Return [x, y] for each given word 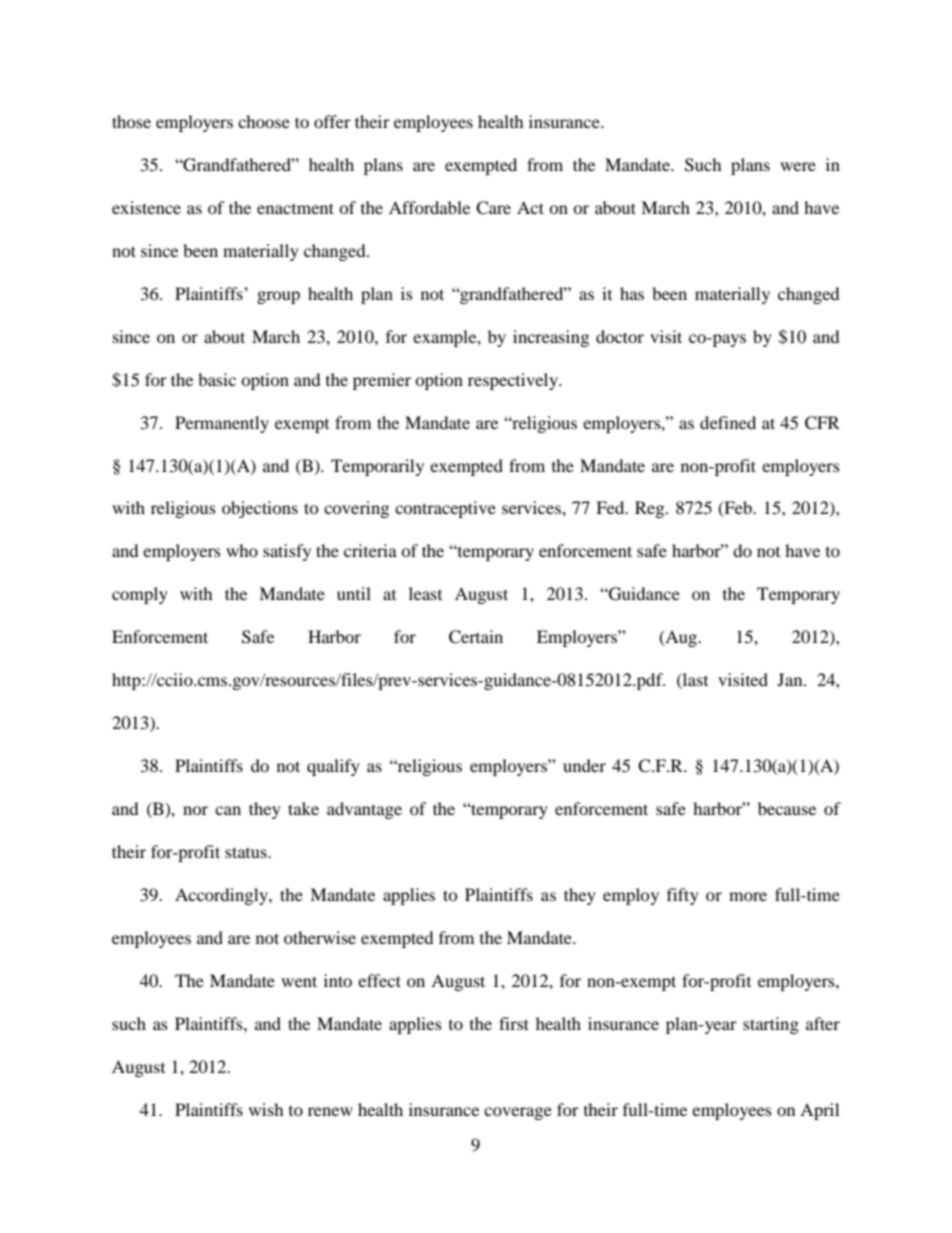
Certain [476, 637]
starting [771, 1025]
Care [493, 208]
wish [266, 1109]
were [798, 166]
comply [140, 595]
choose [264, 121]
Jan [791, 679]
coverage [518, 1113]
